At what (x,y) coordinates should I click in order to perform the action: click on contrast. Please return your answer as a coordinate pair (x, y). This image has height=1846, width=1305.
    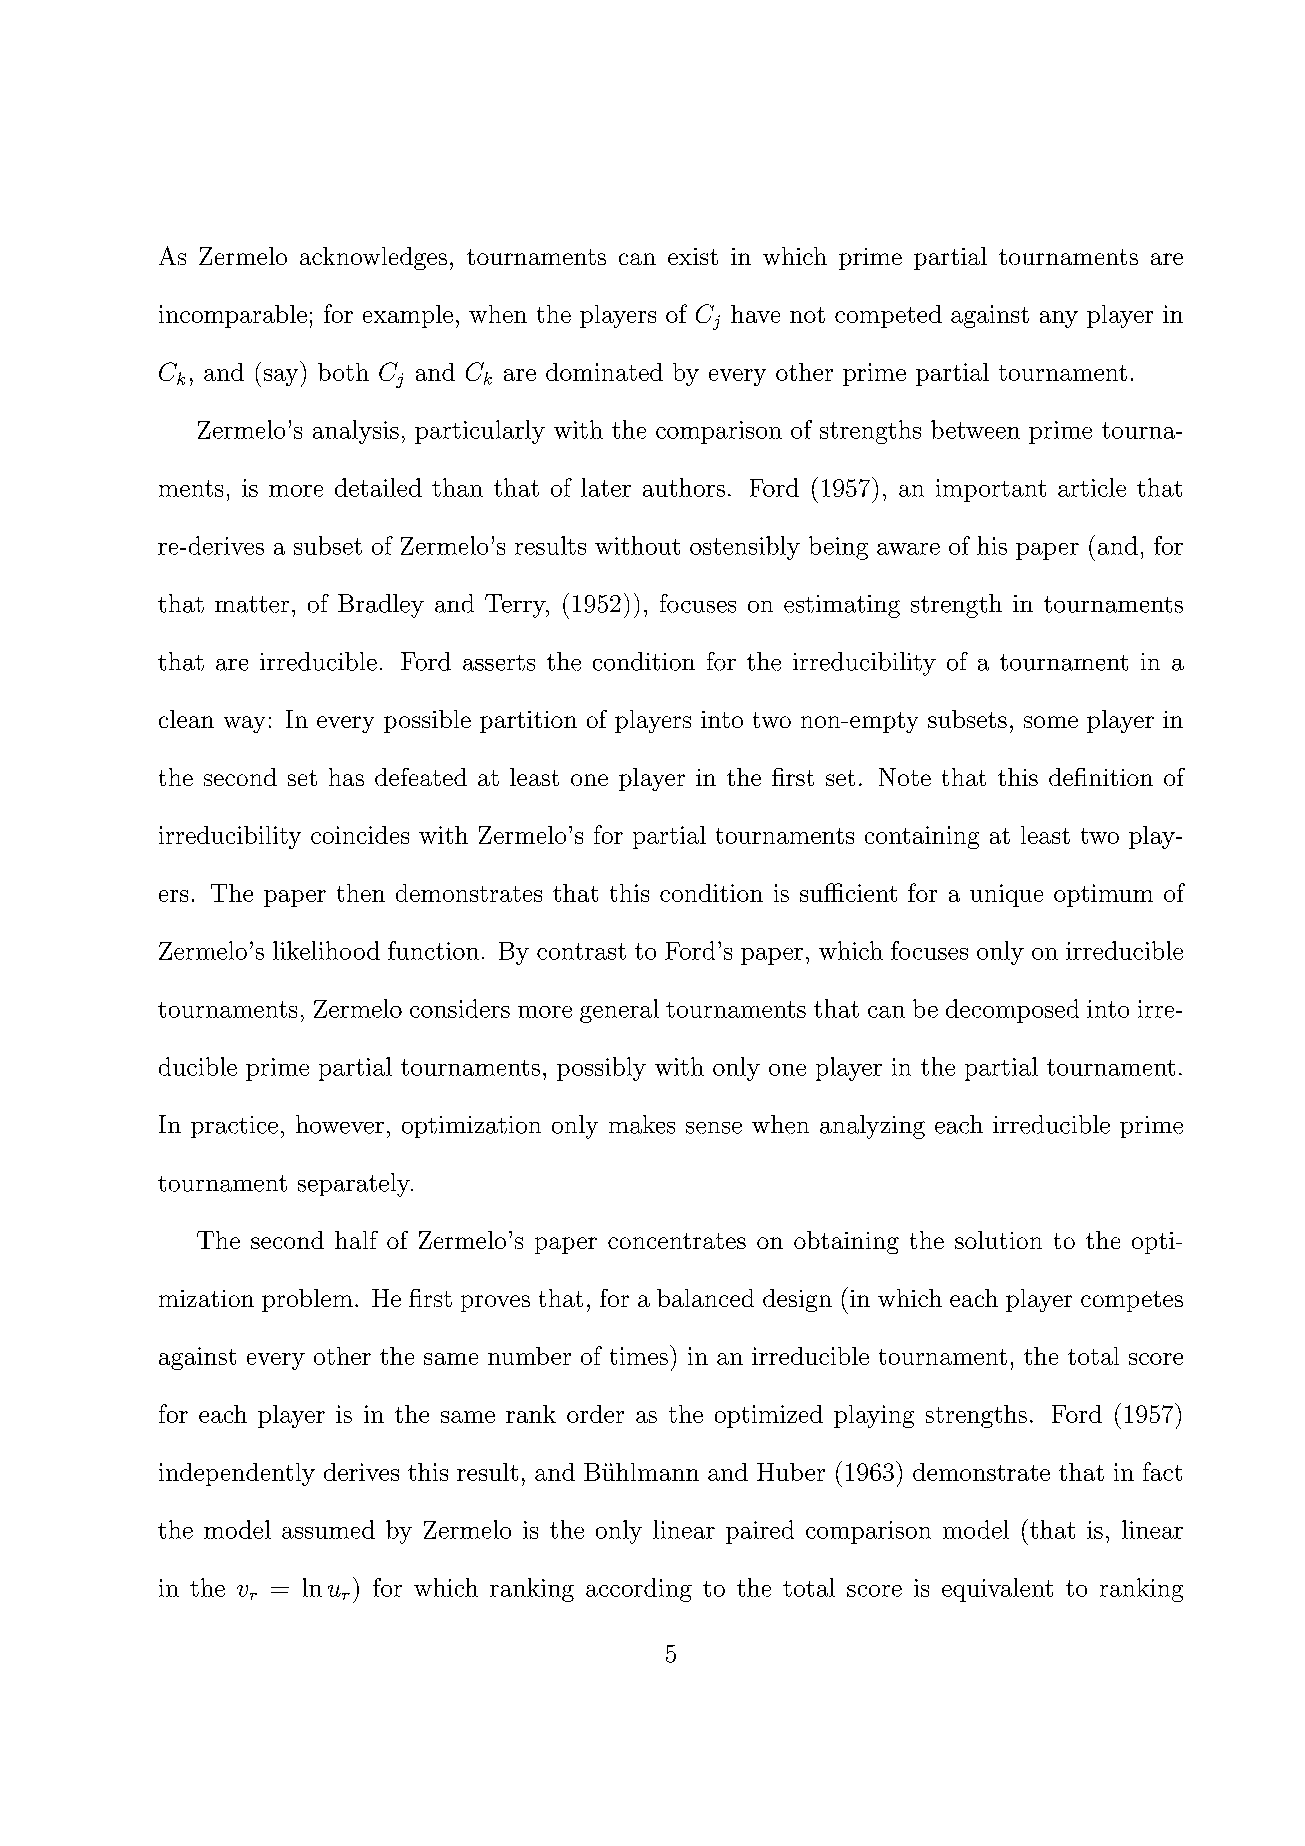
    Looking at the image, I should click on (581, 951).
